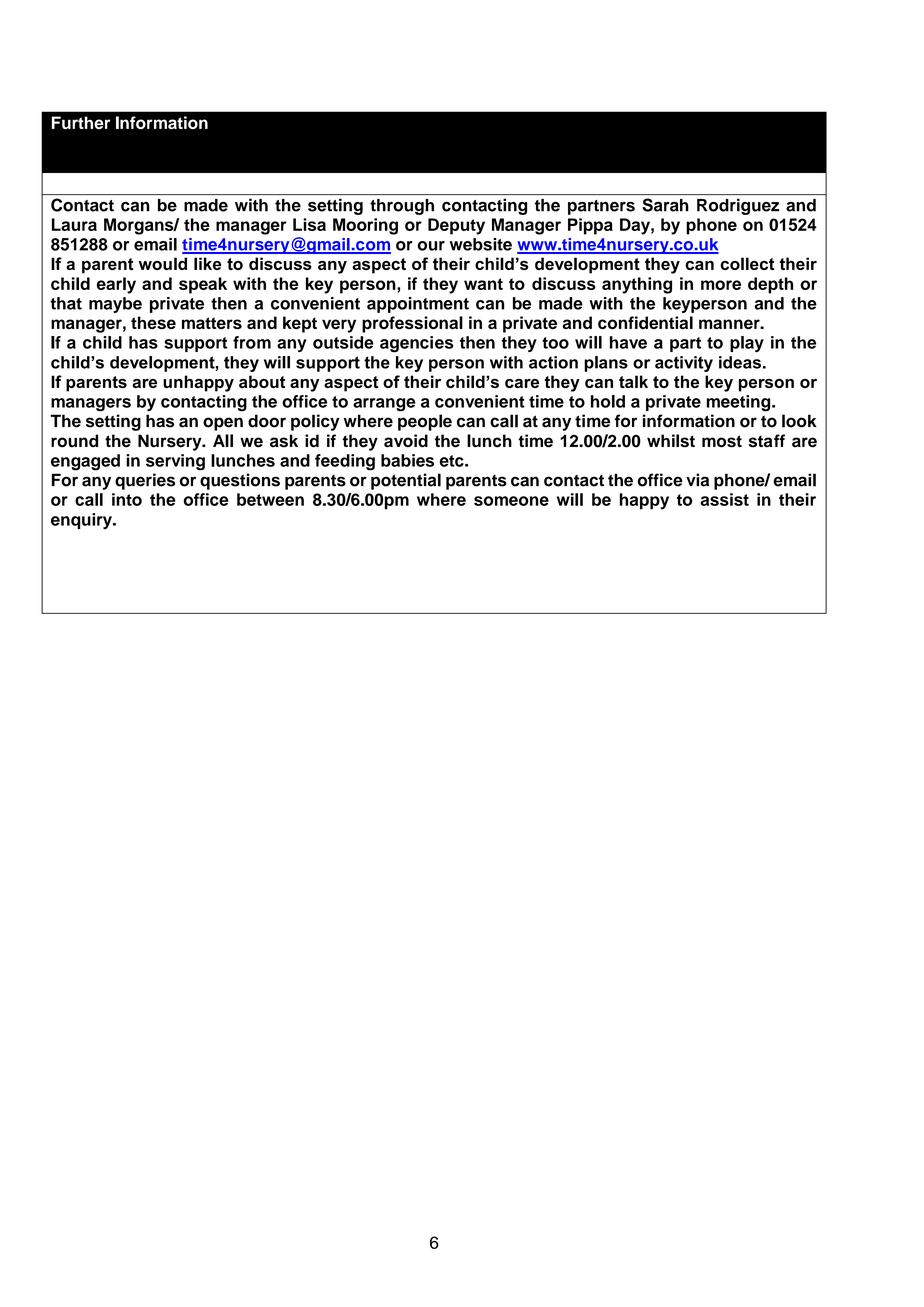 This screenshot has width=924, height=1307. What do you see at coordinates (431, 246) in the screenshot?
I see `our` at bounding box center [431, 246].
